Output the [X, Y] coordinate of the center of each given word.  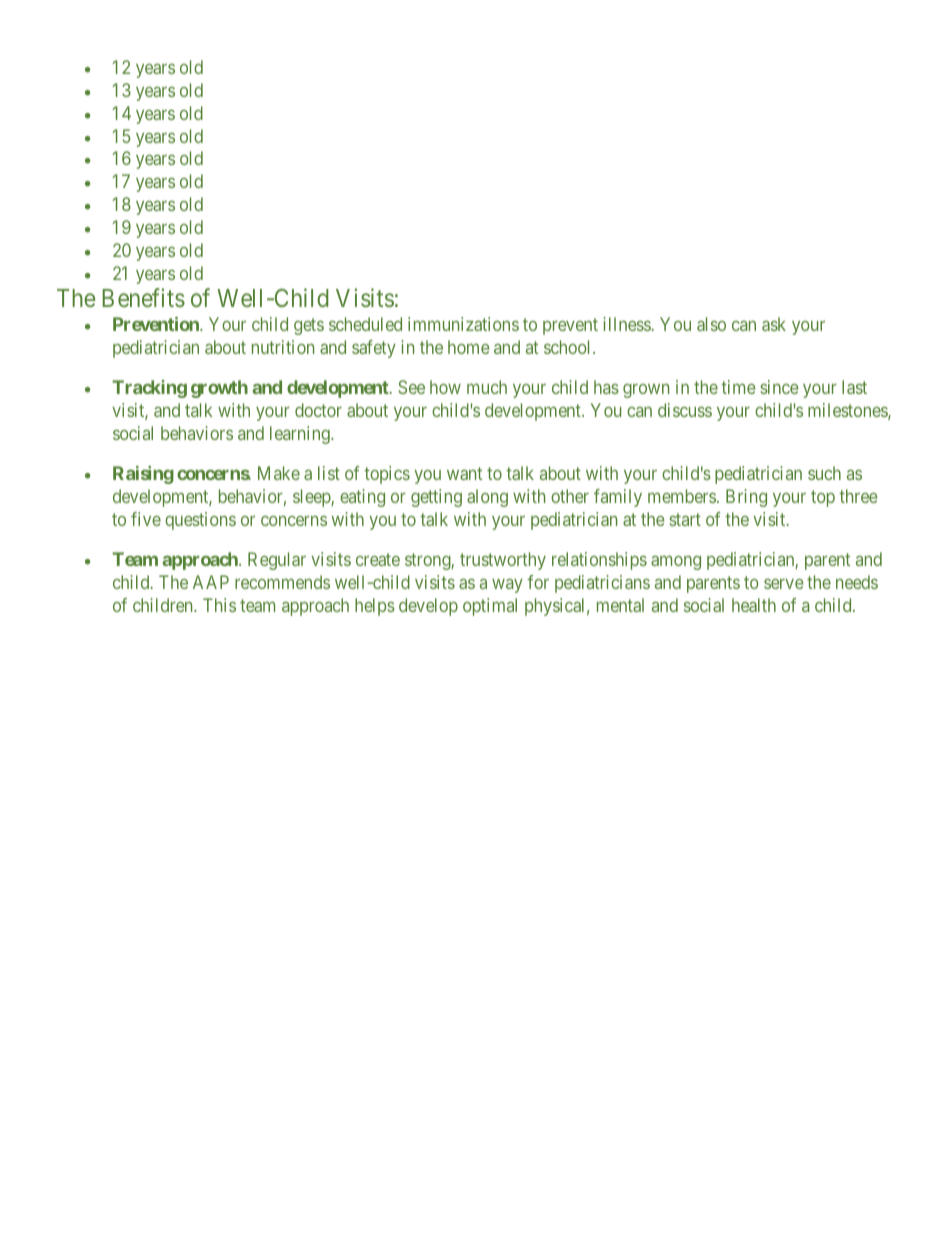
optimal [490, 607]
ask [774, 324]
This [219, 605]
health [754, 605]
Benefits [143, 297]
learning [301, 435]
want [464, 473]
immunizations [463, 324]
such [824, 473]
